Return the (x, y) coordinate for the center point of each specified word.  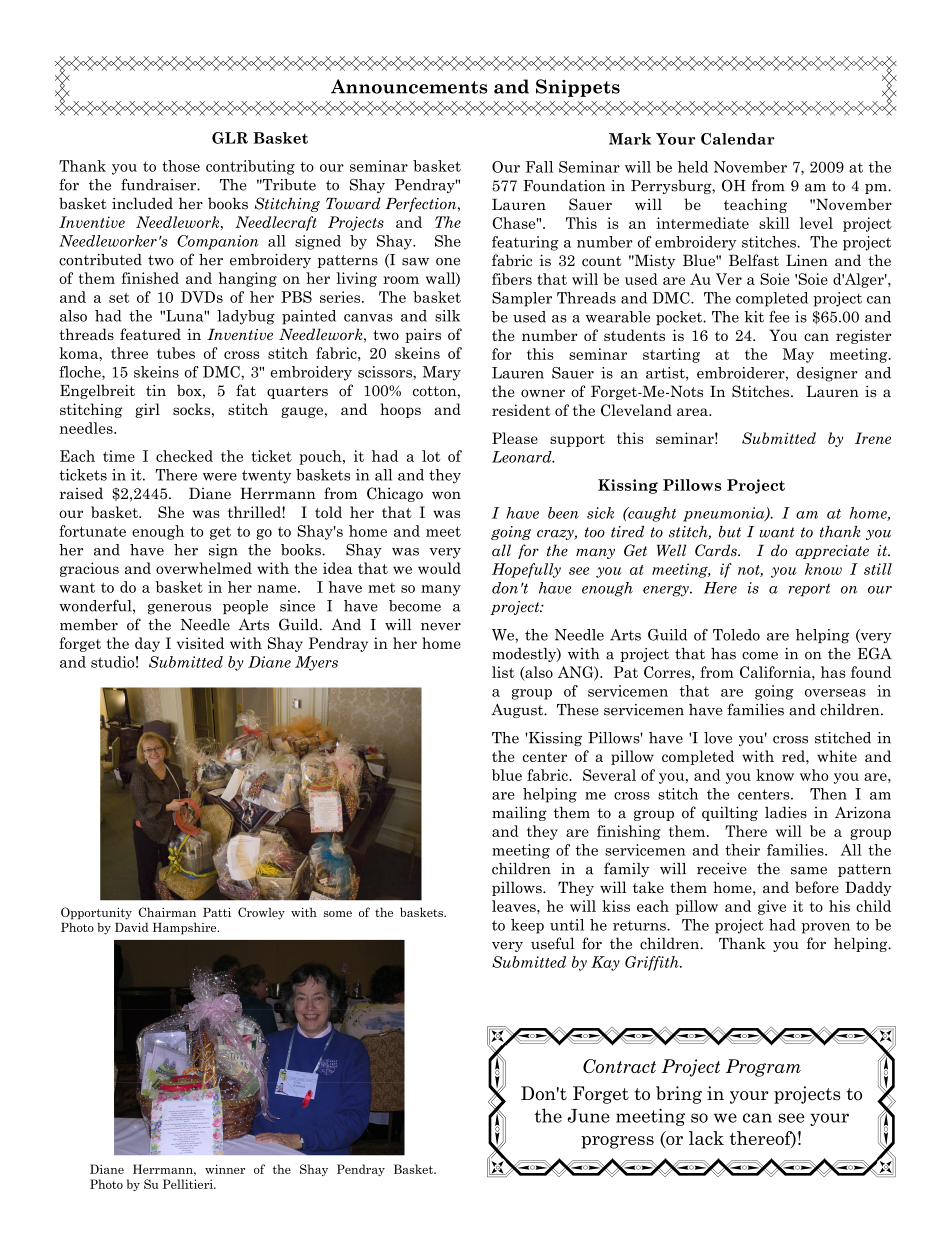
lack (706, 1138)
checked (184, 456)
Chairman (167, 912)
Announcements (409, 86)
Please (515, 438)
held (693, 167)
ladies (786, 812)
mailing (519, 813)
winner (225, 1169)
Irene (873, 438)
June (588, 1116)
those (181, 166)
